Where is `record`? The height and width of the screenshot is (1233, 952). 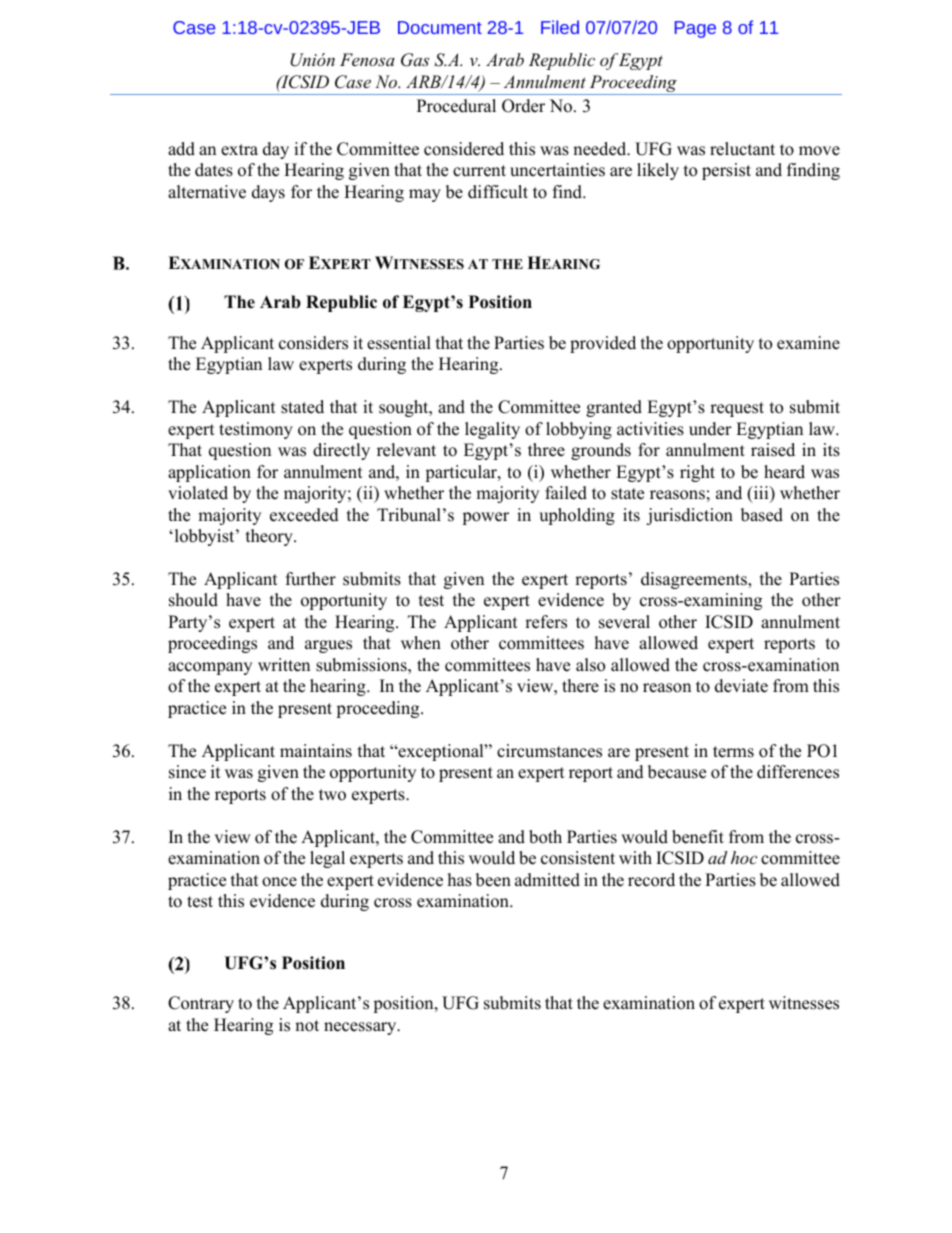 record is located at coordinates (651, 880).
